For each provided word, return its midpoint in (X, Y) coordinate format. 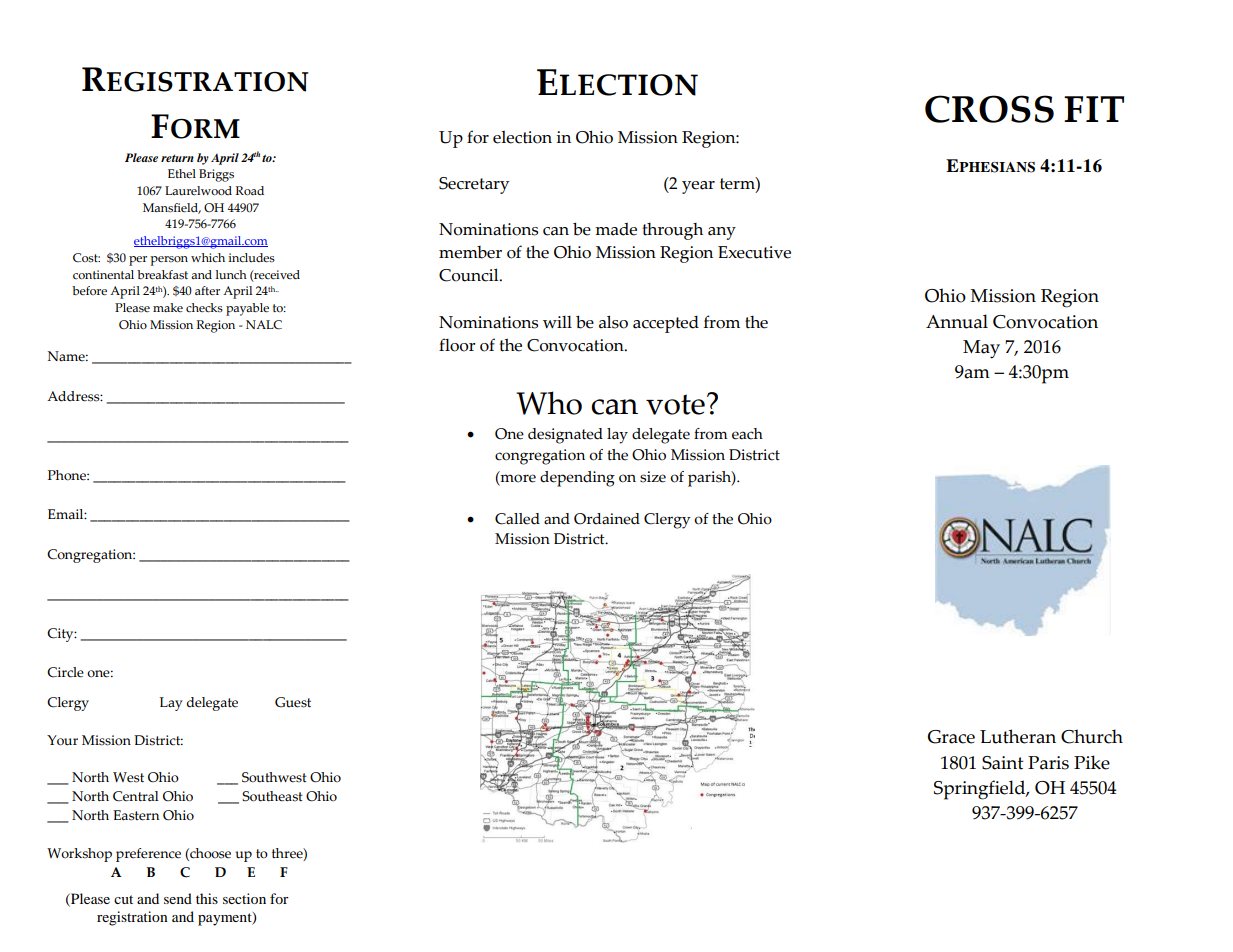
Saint (1002, 763)
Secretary (474, 185)
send (178, 898)
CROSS (989, 109)
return (177, 158)
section (244, 898)
